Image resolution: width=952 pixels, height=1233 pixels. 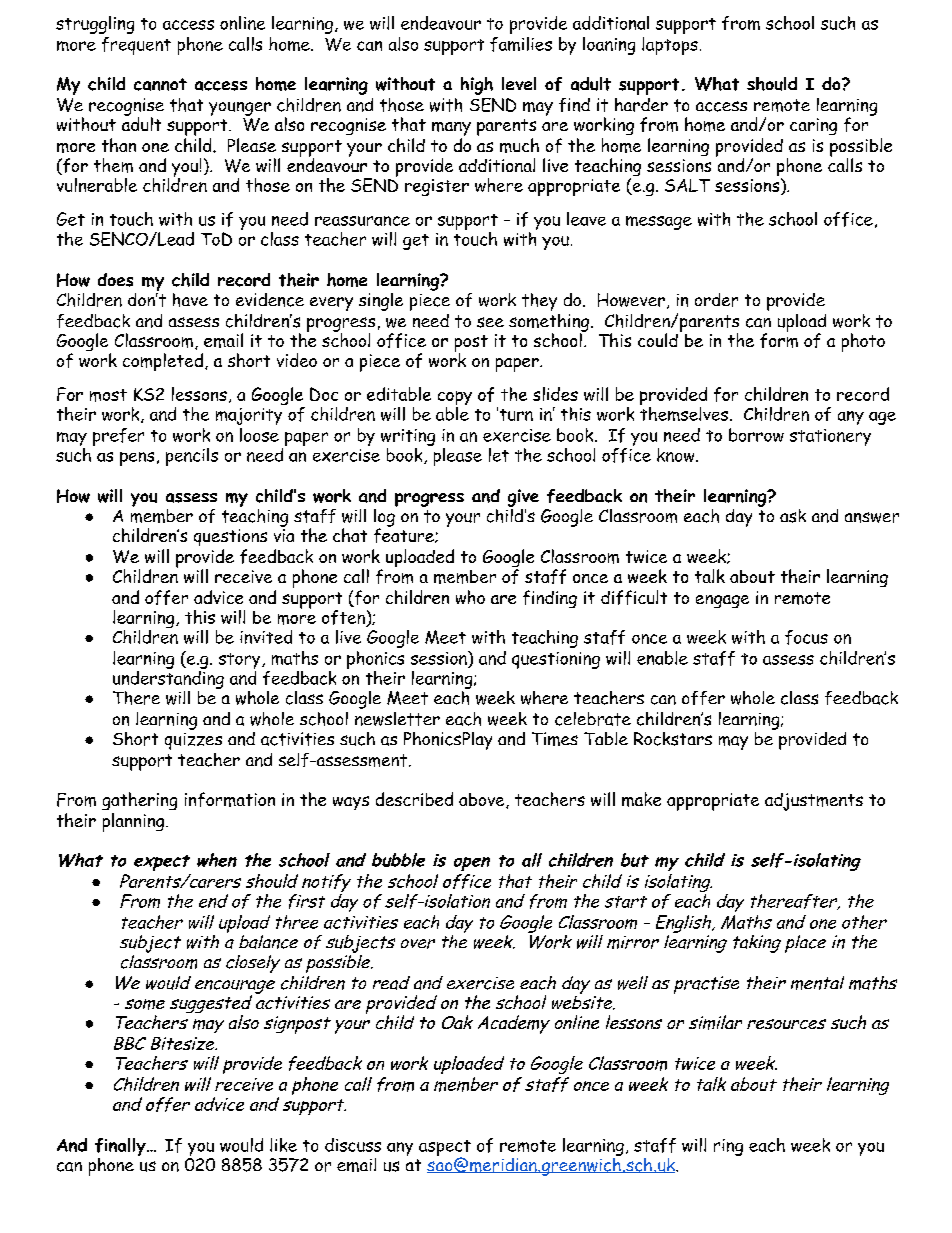 I want to click on feature, so click(x=405, y=534).
